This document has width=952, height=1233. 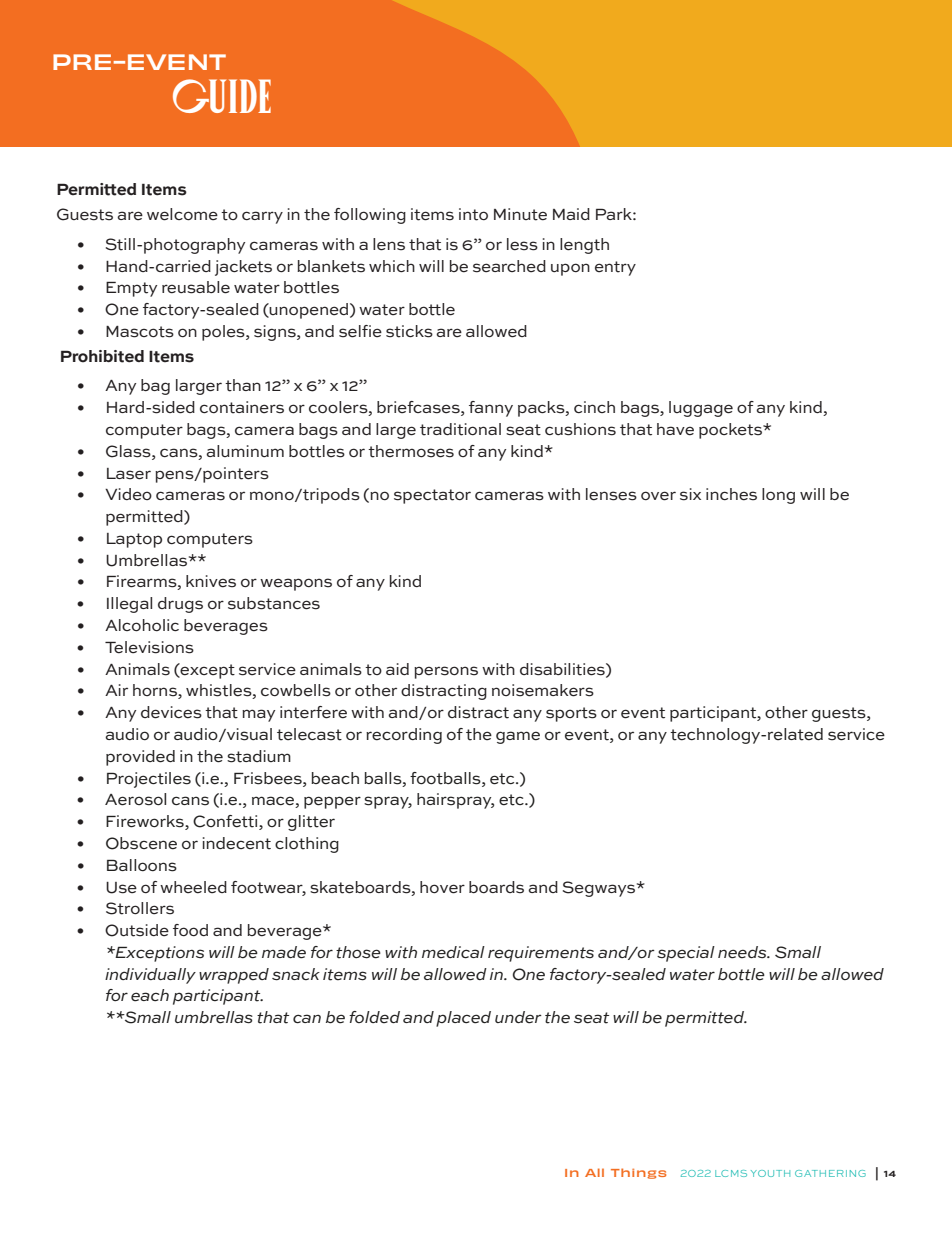 What do you see at coordinates (134, 540) in the document?
I see `Laptop` at bounding box center [134, 540].
